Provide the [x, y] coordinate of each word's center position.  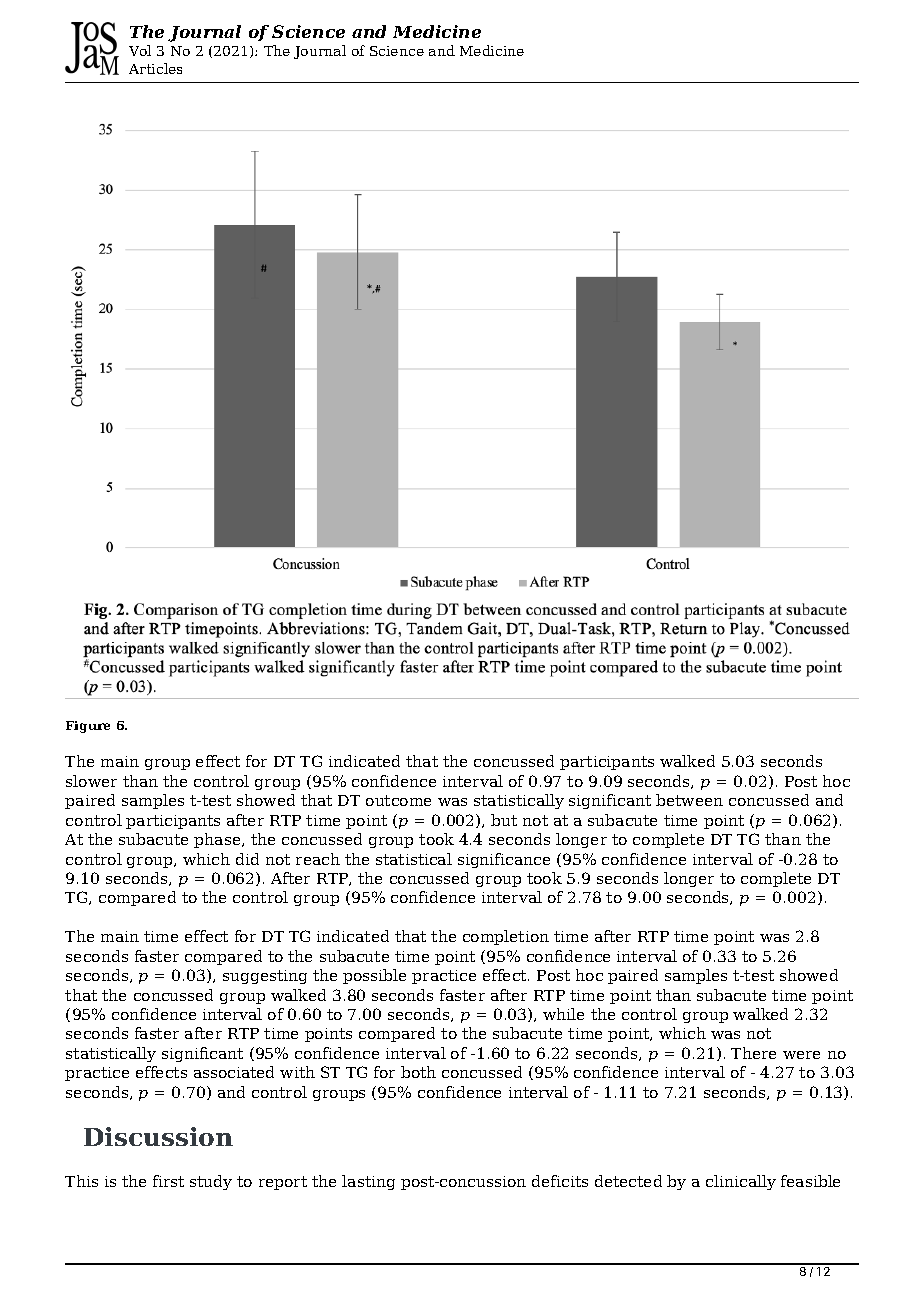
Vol [140, 50]
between [689, 800]
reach [318, 859]
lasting [368, 1182]
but [504, 820]
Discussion [158, 1136]
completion [506, 937]
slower [91, 781]
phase [218, 840]
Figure [88, 727]
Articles [155, 68]
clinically [741, 1182]
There [753, 1053]
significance [504, 860]
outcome [398, 800]
